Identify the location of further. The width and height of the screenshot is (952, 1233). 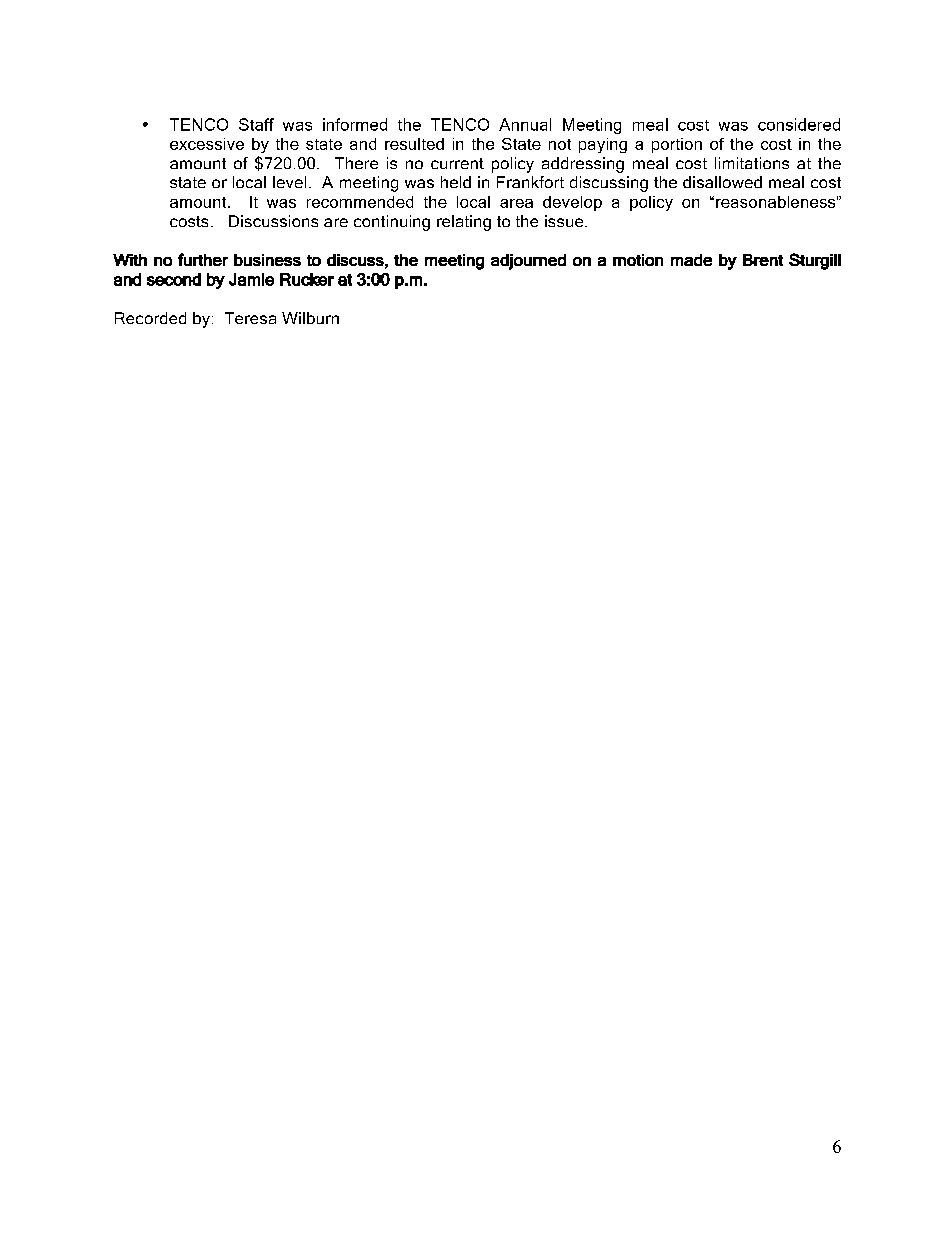
(203, 259).
